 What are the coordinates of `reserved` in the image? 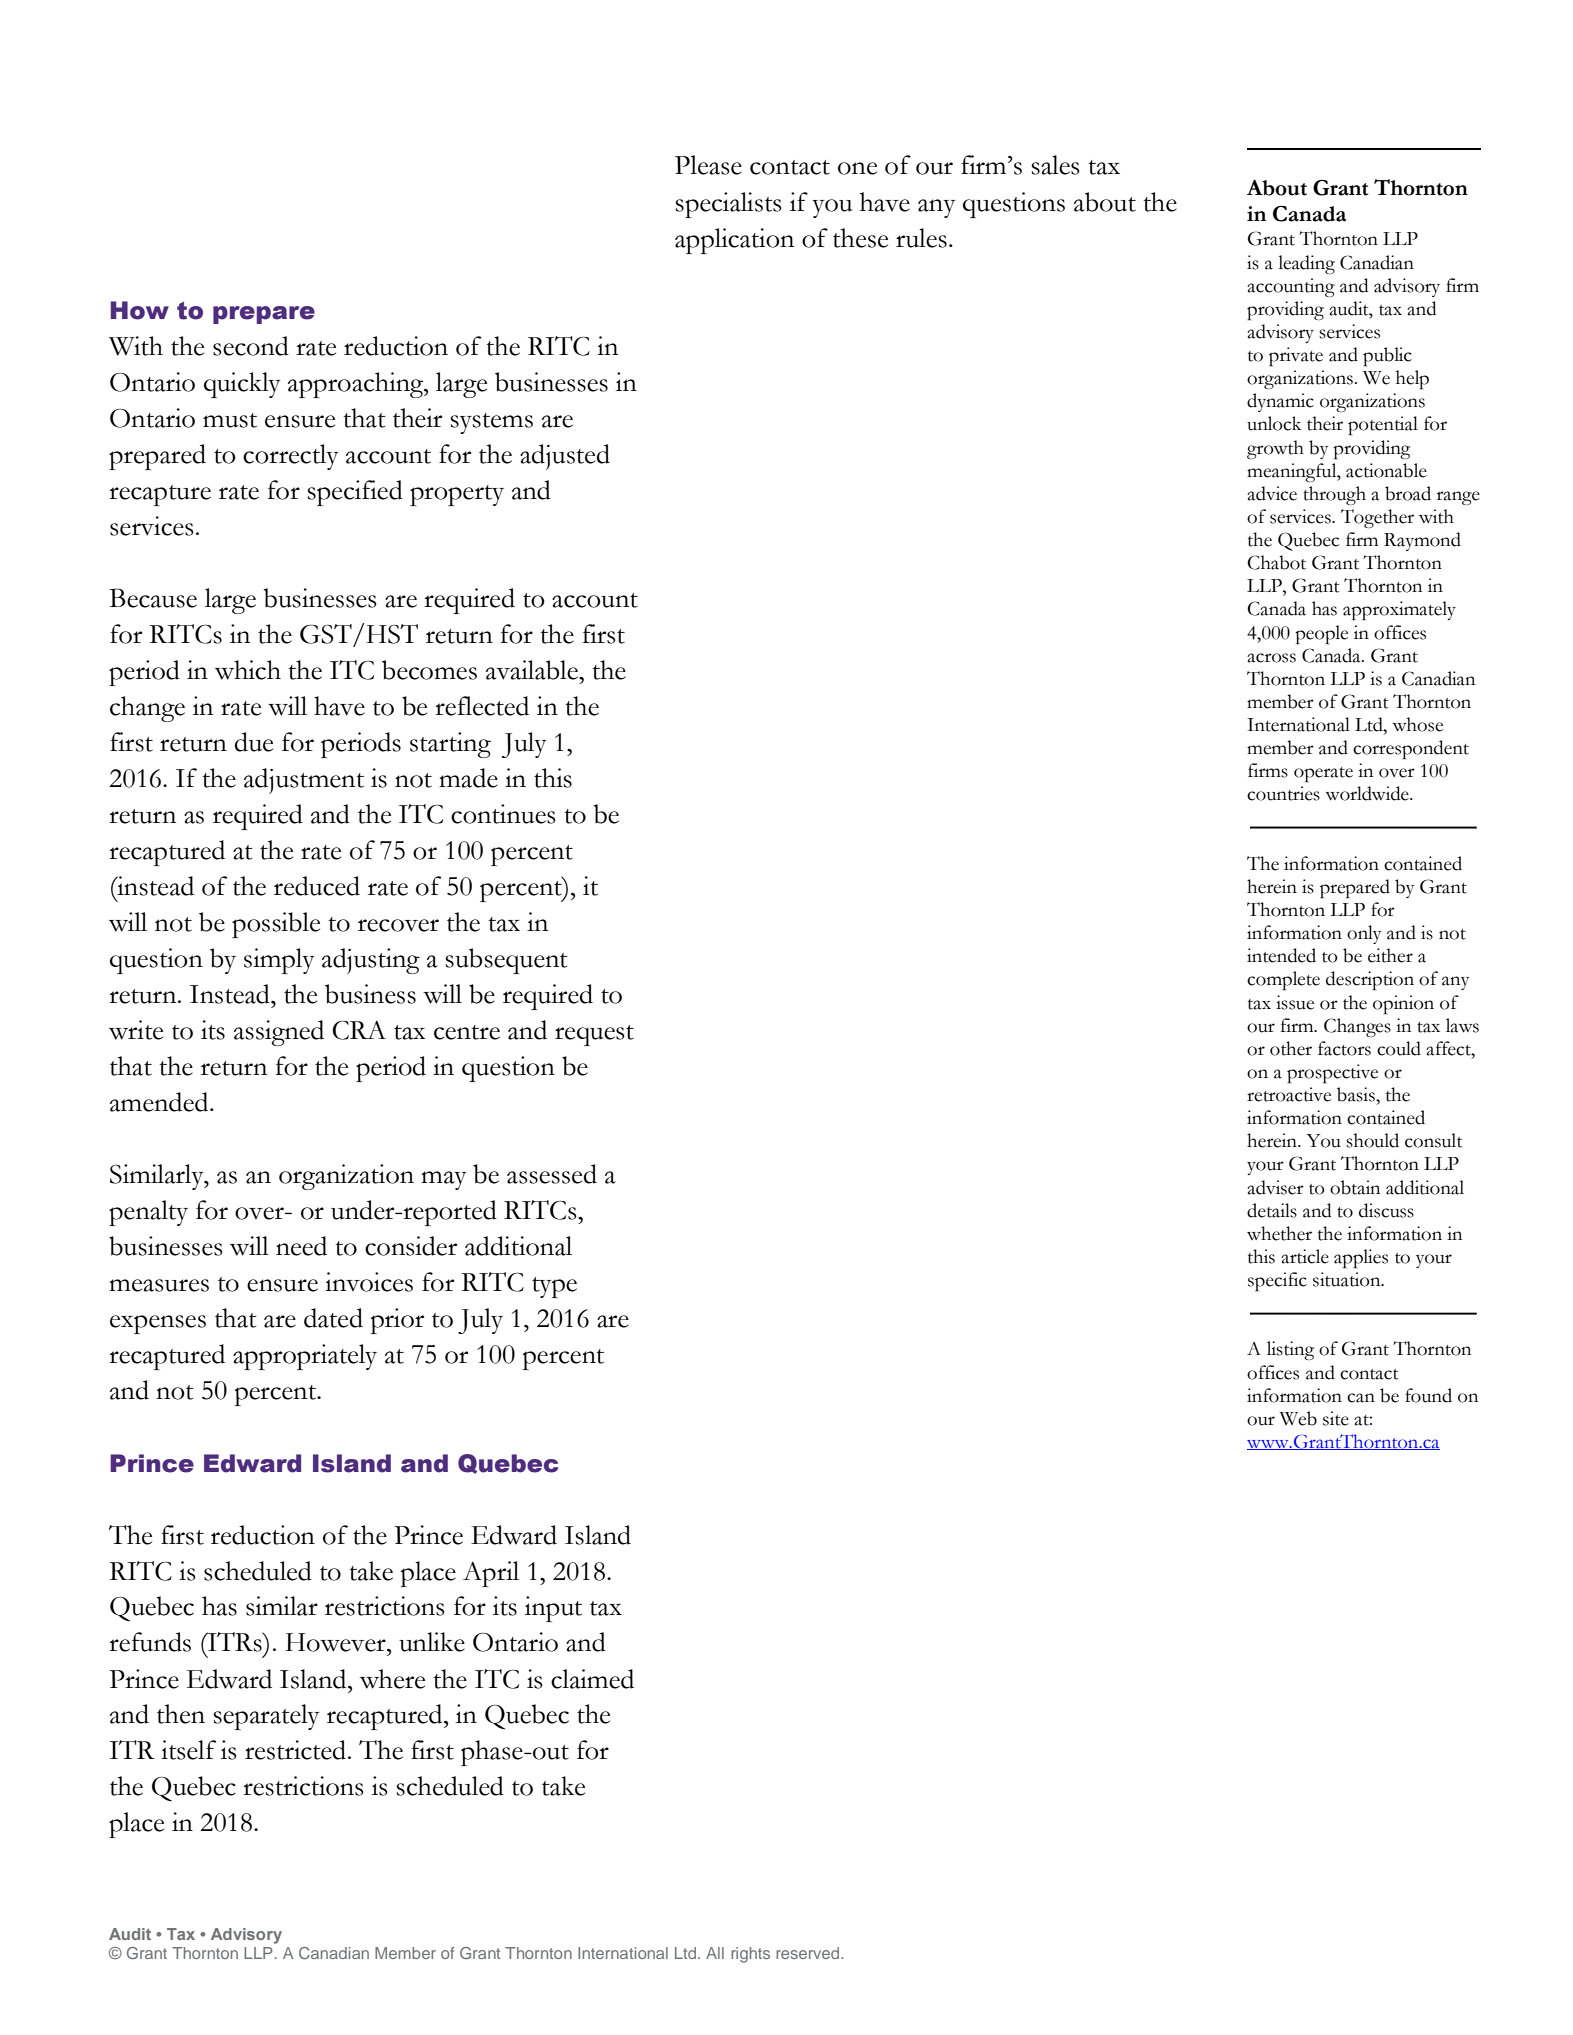 It's located at (809, 1953).
